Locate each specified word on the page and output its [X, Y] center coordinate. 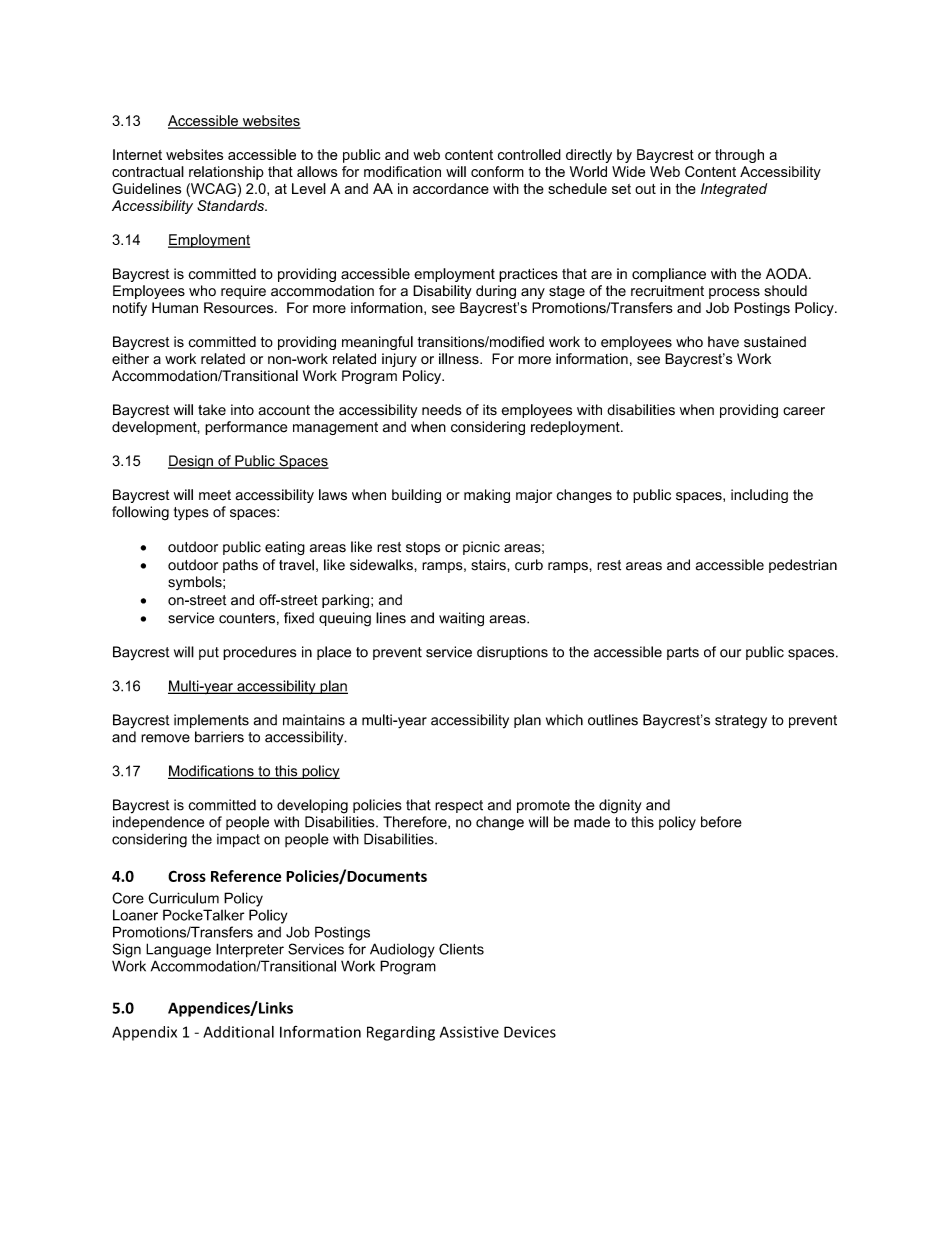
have [723, 342]
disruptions [512, 653]
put [209, 653]
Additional [238, 1032]
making [487, 496]
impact [238, 841]
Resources [240, 308]
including [759, 496]
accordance [451, 188]
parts [683, 653]
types [191, 514]
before [721, 822]
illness [460, 359]
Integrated [734, 190]
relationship [226, 173]
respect [459, 806]
